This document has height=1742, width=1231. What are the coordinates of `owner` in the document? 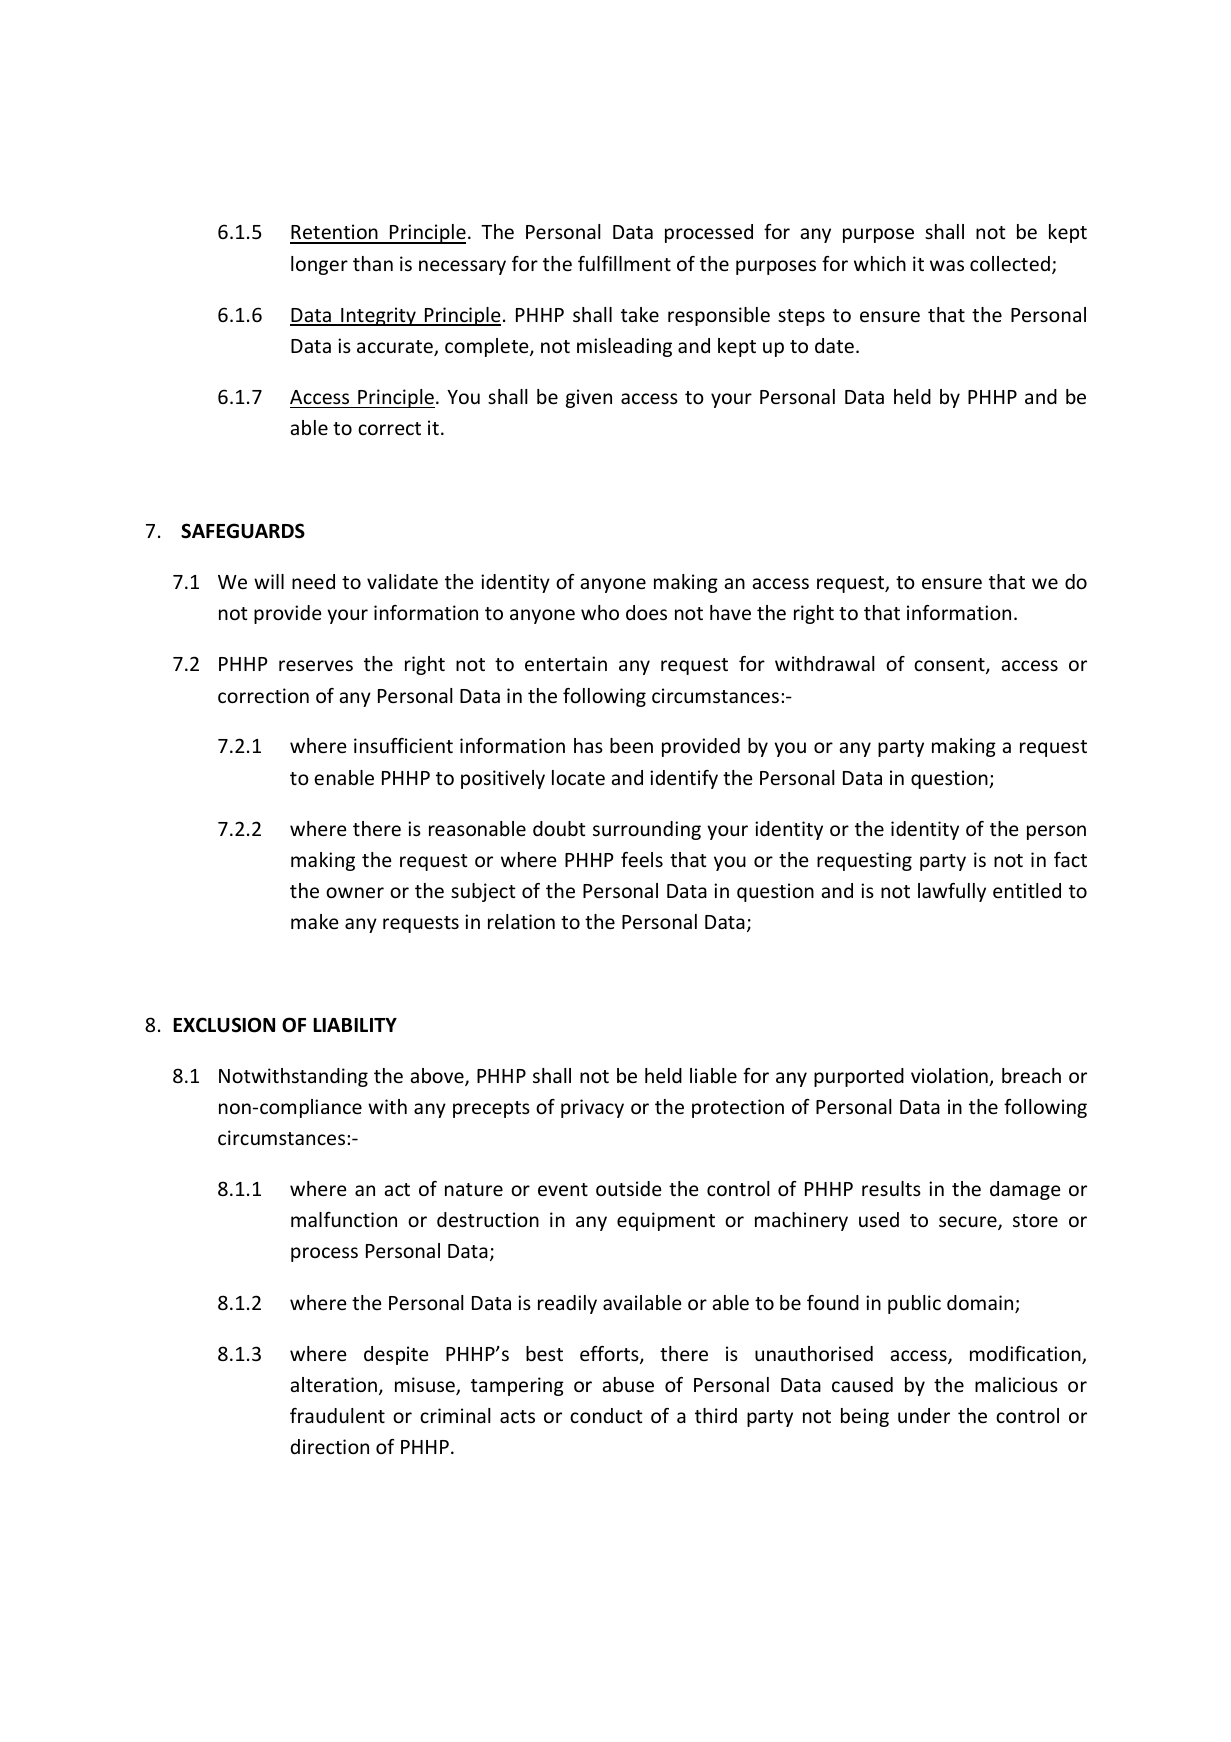 It's located at (355, 892).
